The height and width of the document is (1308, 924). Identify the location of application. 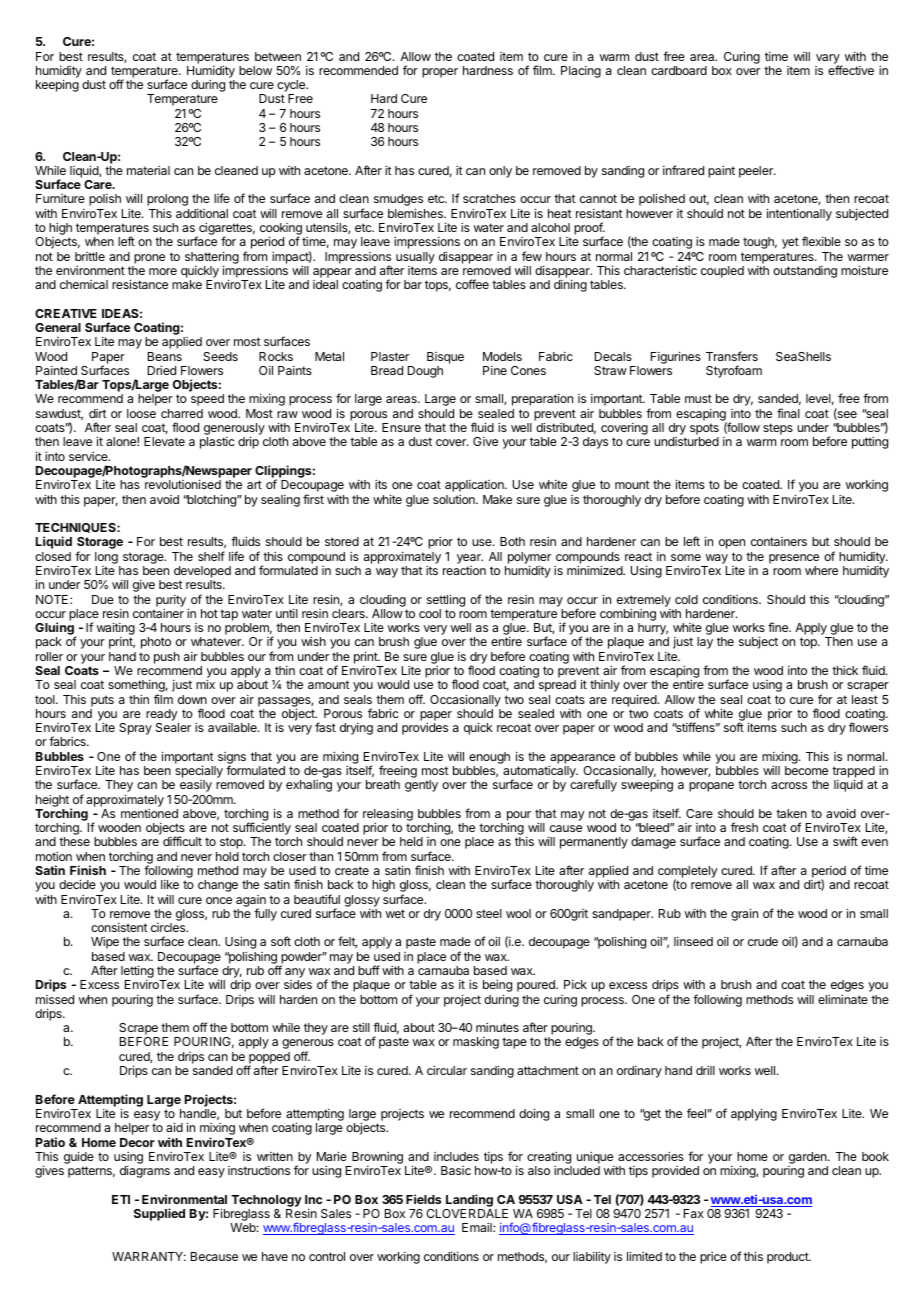
(475, 486).
